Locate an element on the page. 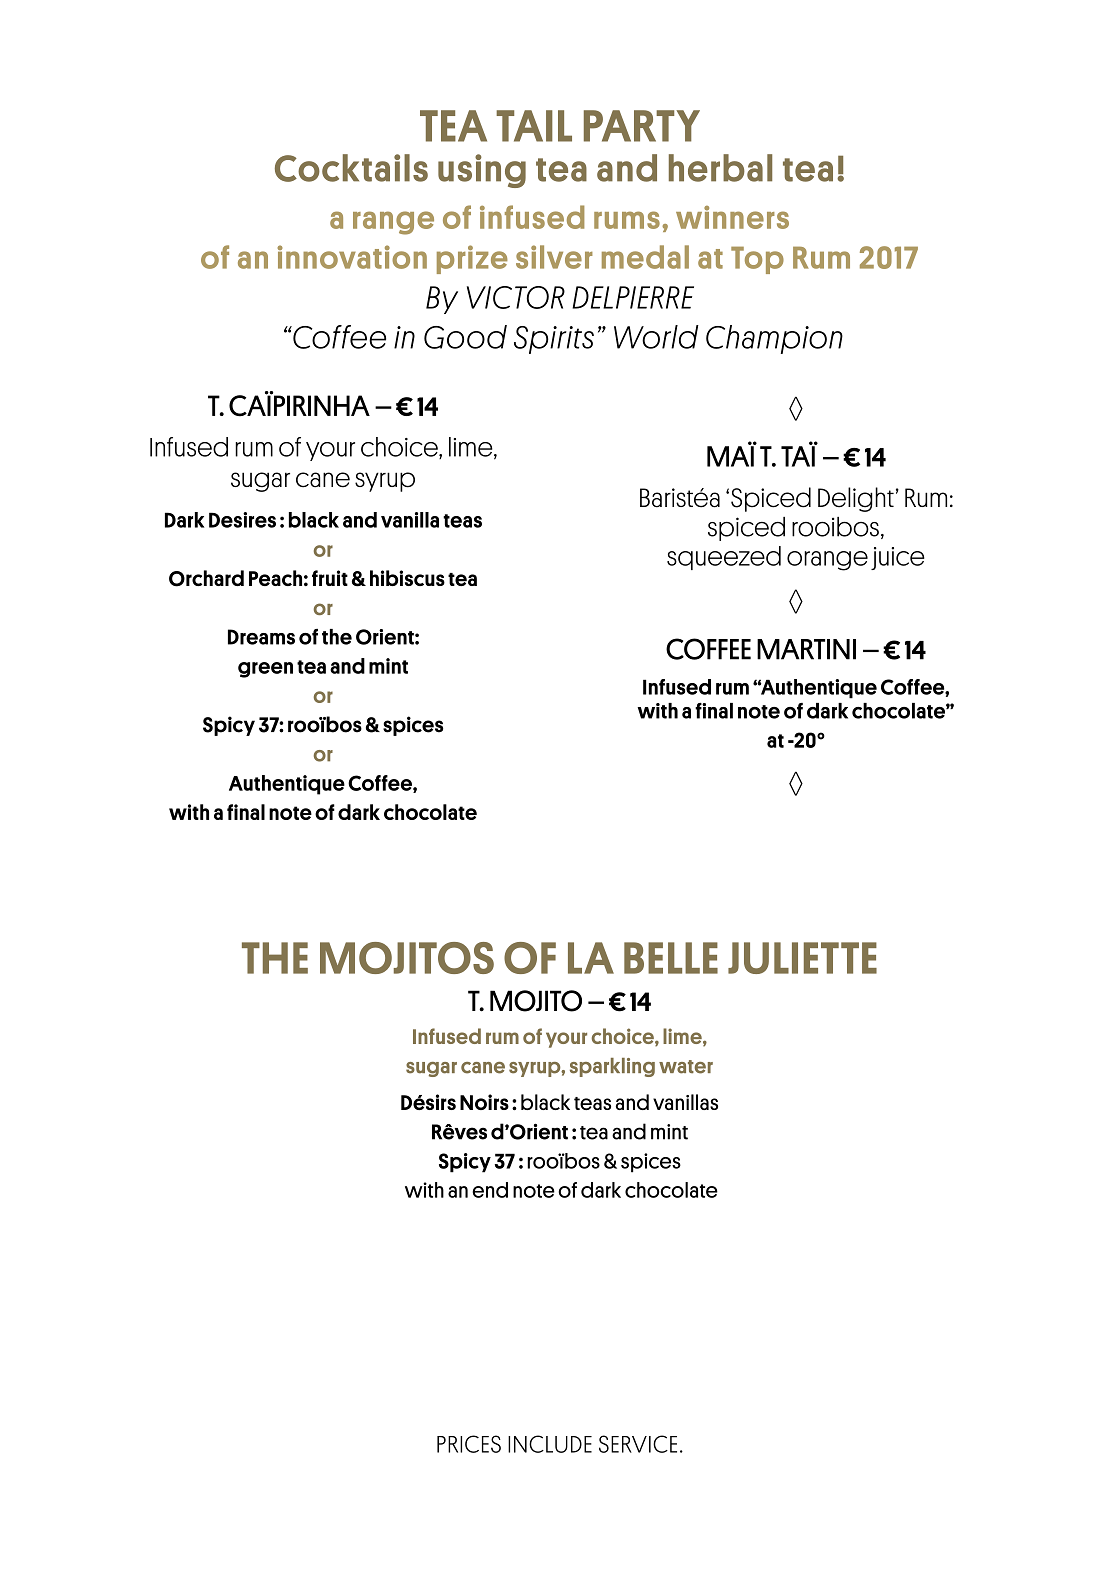 This page has width=1119, height=1582. innovation is located at coordinates (352, 257).
